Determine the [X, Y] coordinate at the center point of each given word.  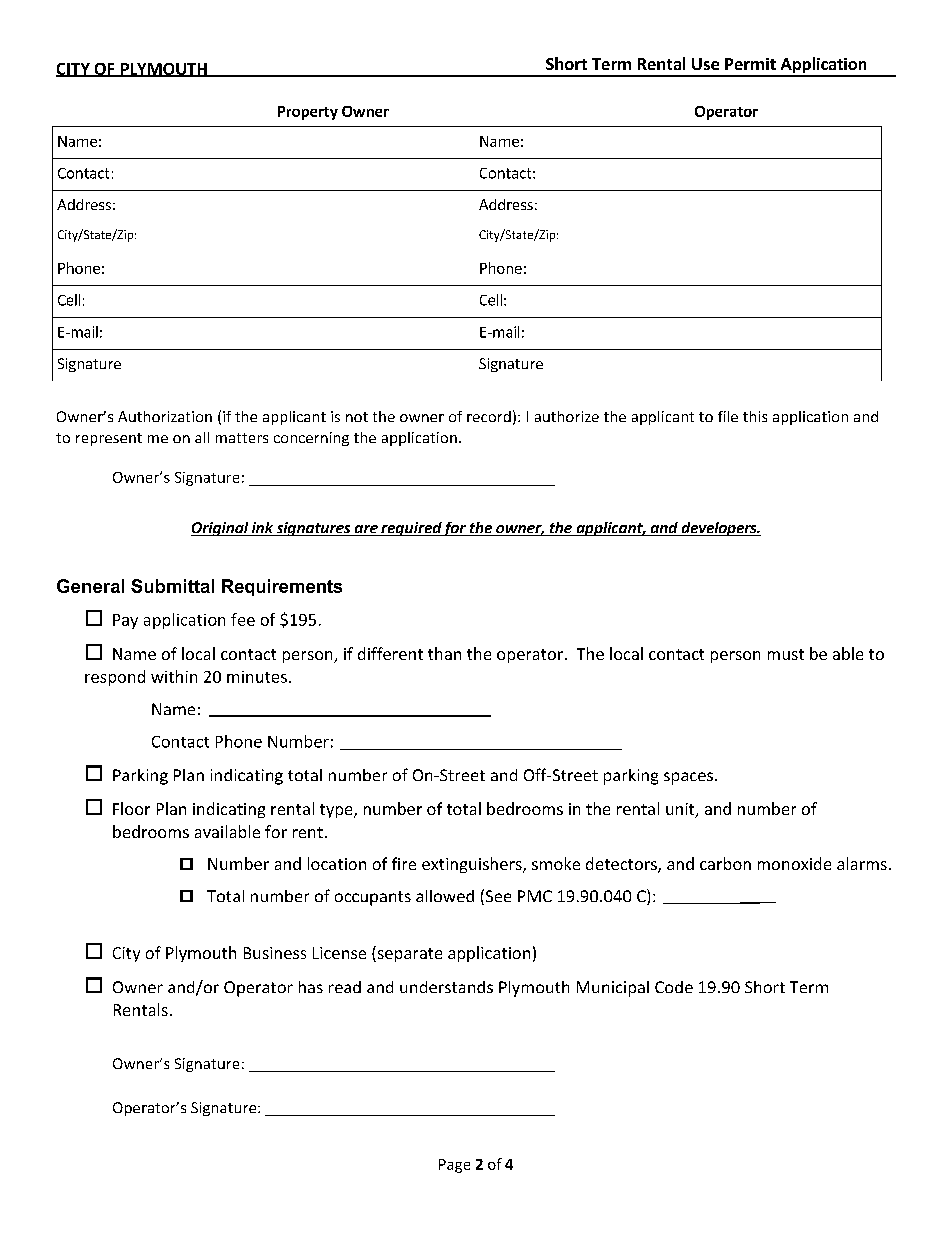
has [311, 987]
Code [674, 987]
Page [454, 1166]
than [444, 653]
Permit [750, 64]
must [786, 654]
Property [308, 113]
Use [705, 64]
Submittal [172, 586]
